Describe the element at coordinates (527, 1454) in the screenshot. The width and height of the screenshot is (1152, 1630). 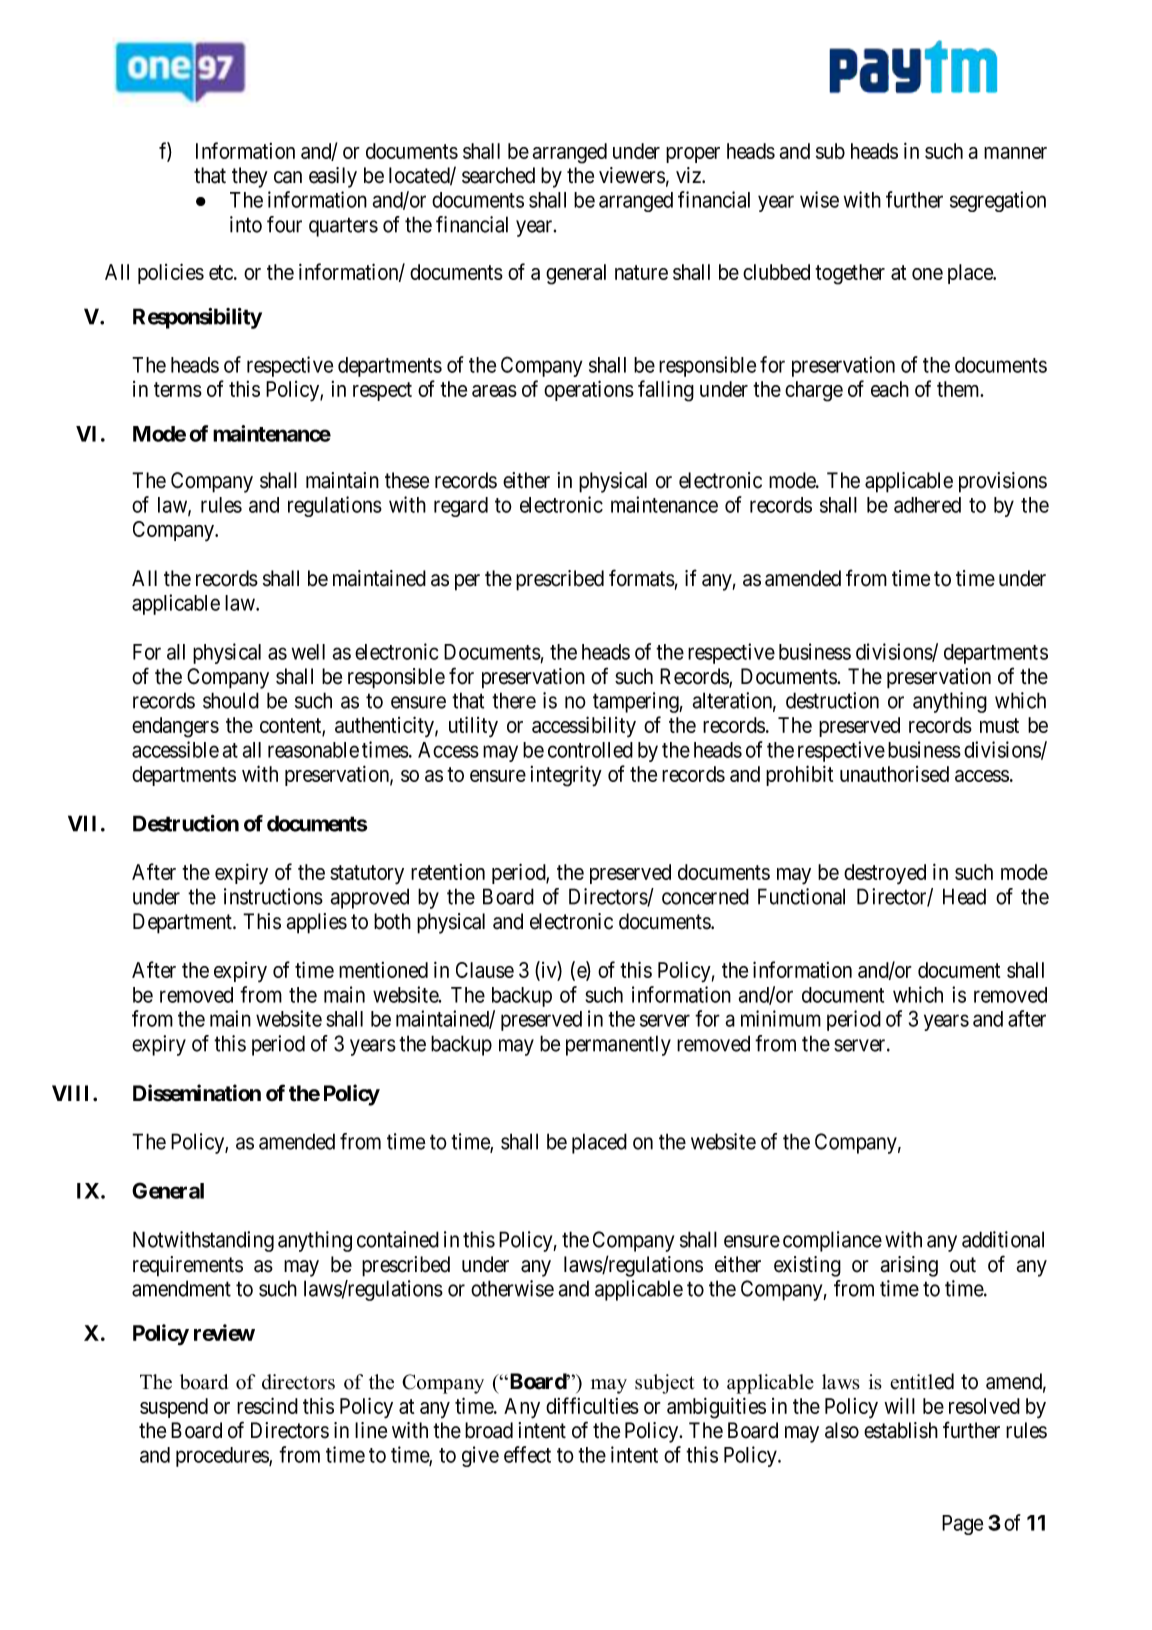
I see `effect` at that location.
